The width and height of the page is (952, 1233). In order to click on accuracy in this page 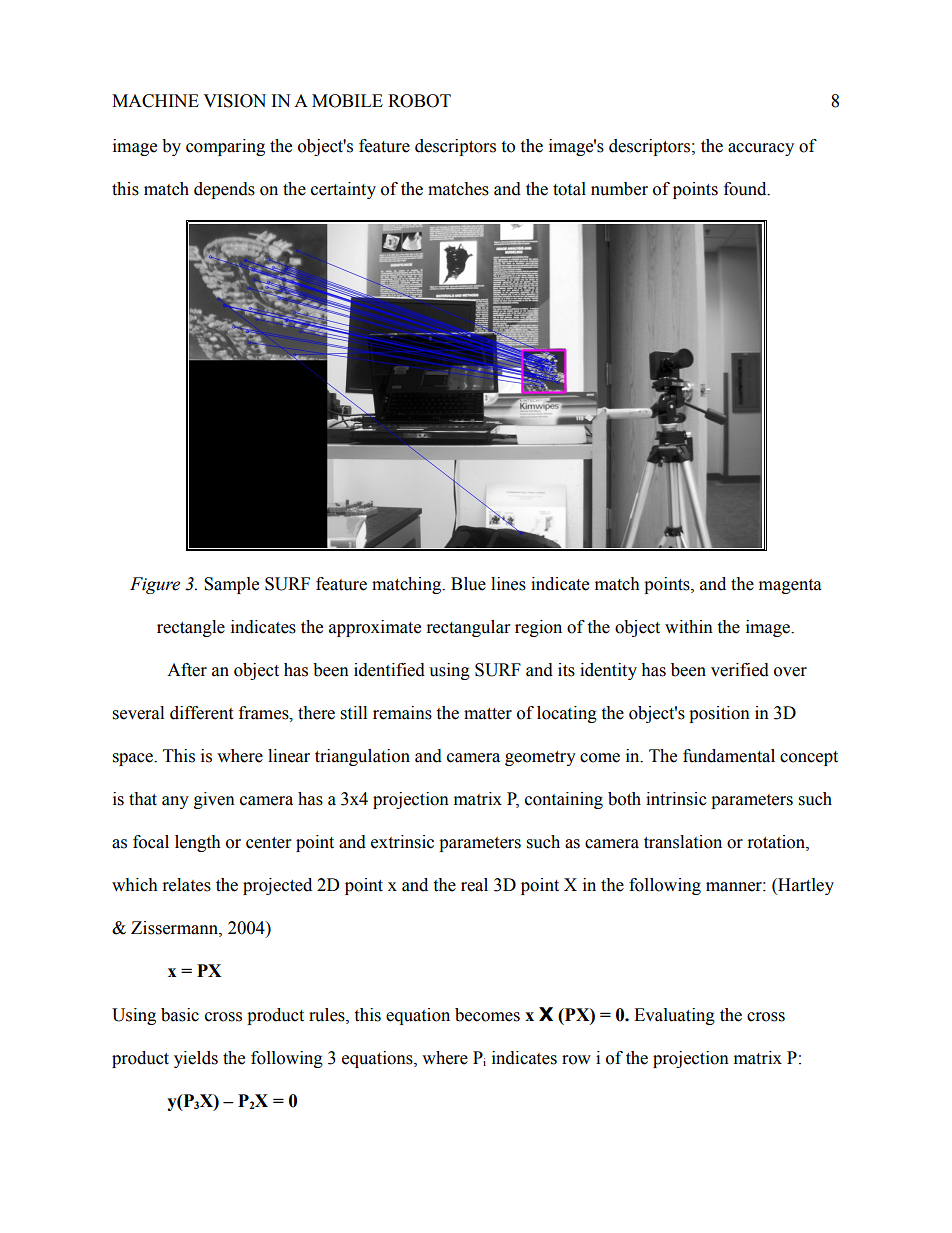, I will do `click(761, 149)`.
